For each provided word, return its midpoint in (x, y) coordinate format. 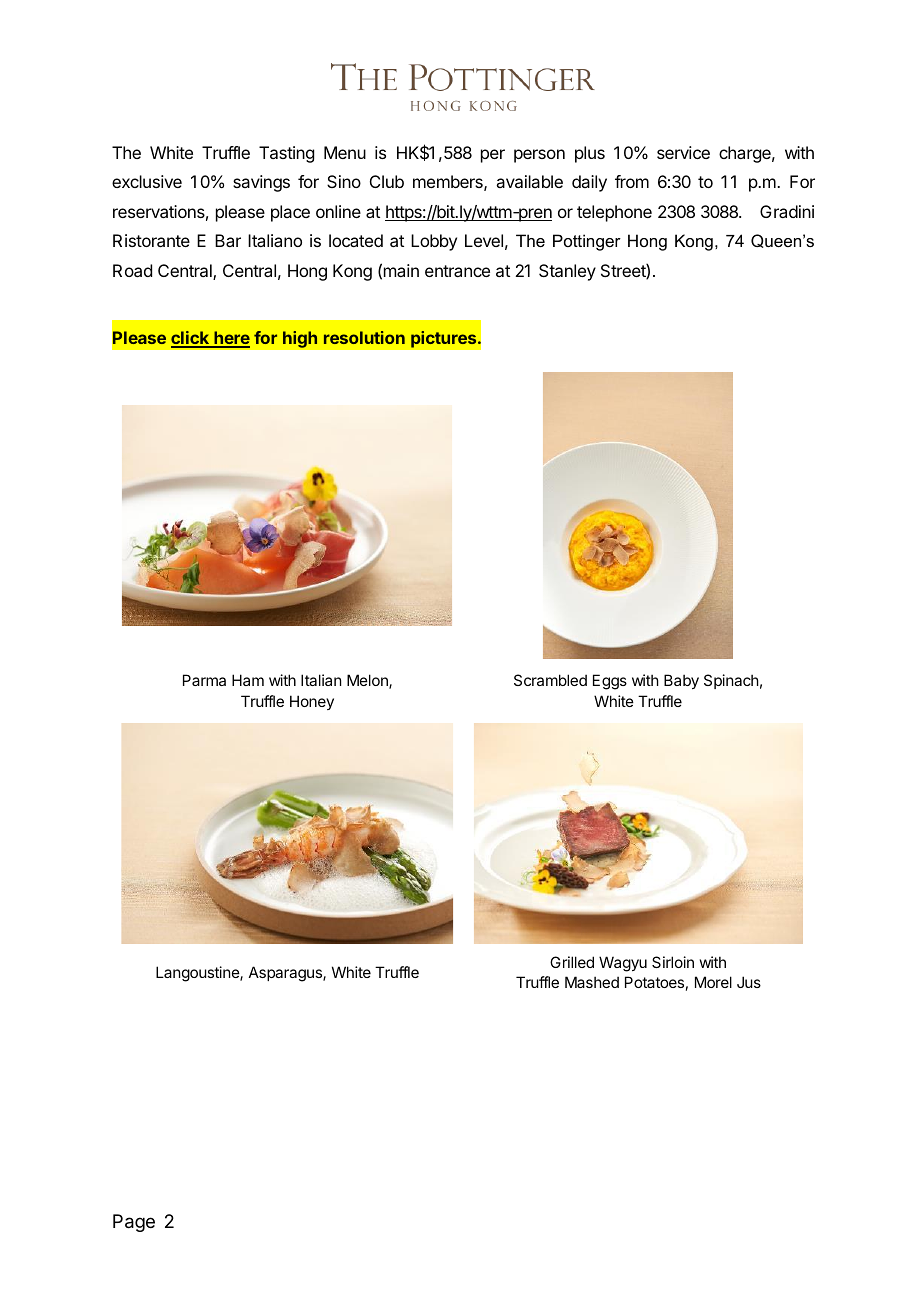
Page (134, 1223)
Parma (204, 680)
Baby (681, 681)
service (683, 152)
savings (261, 183)
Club (387, 181)
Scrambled (550, 680)
